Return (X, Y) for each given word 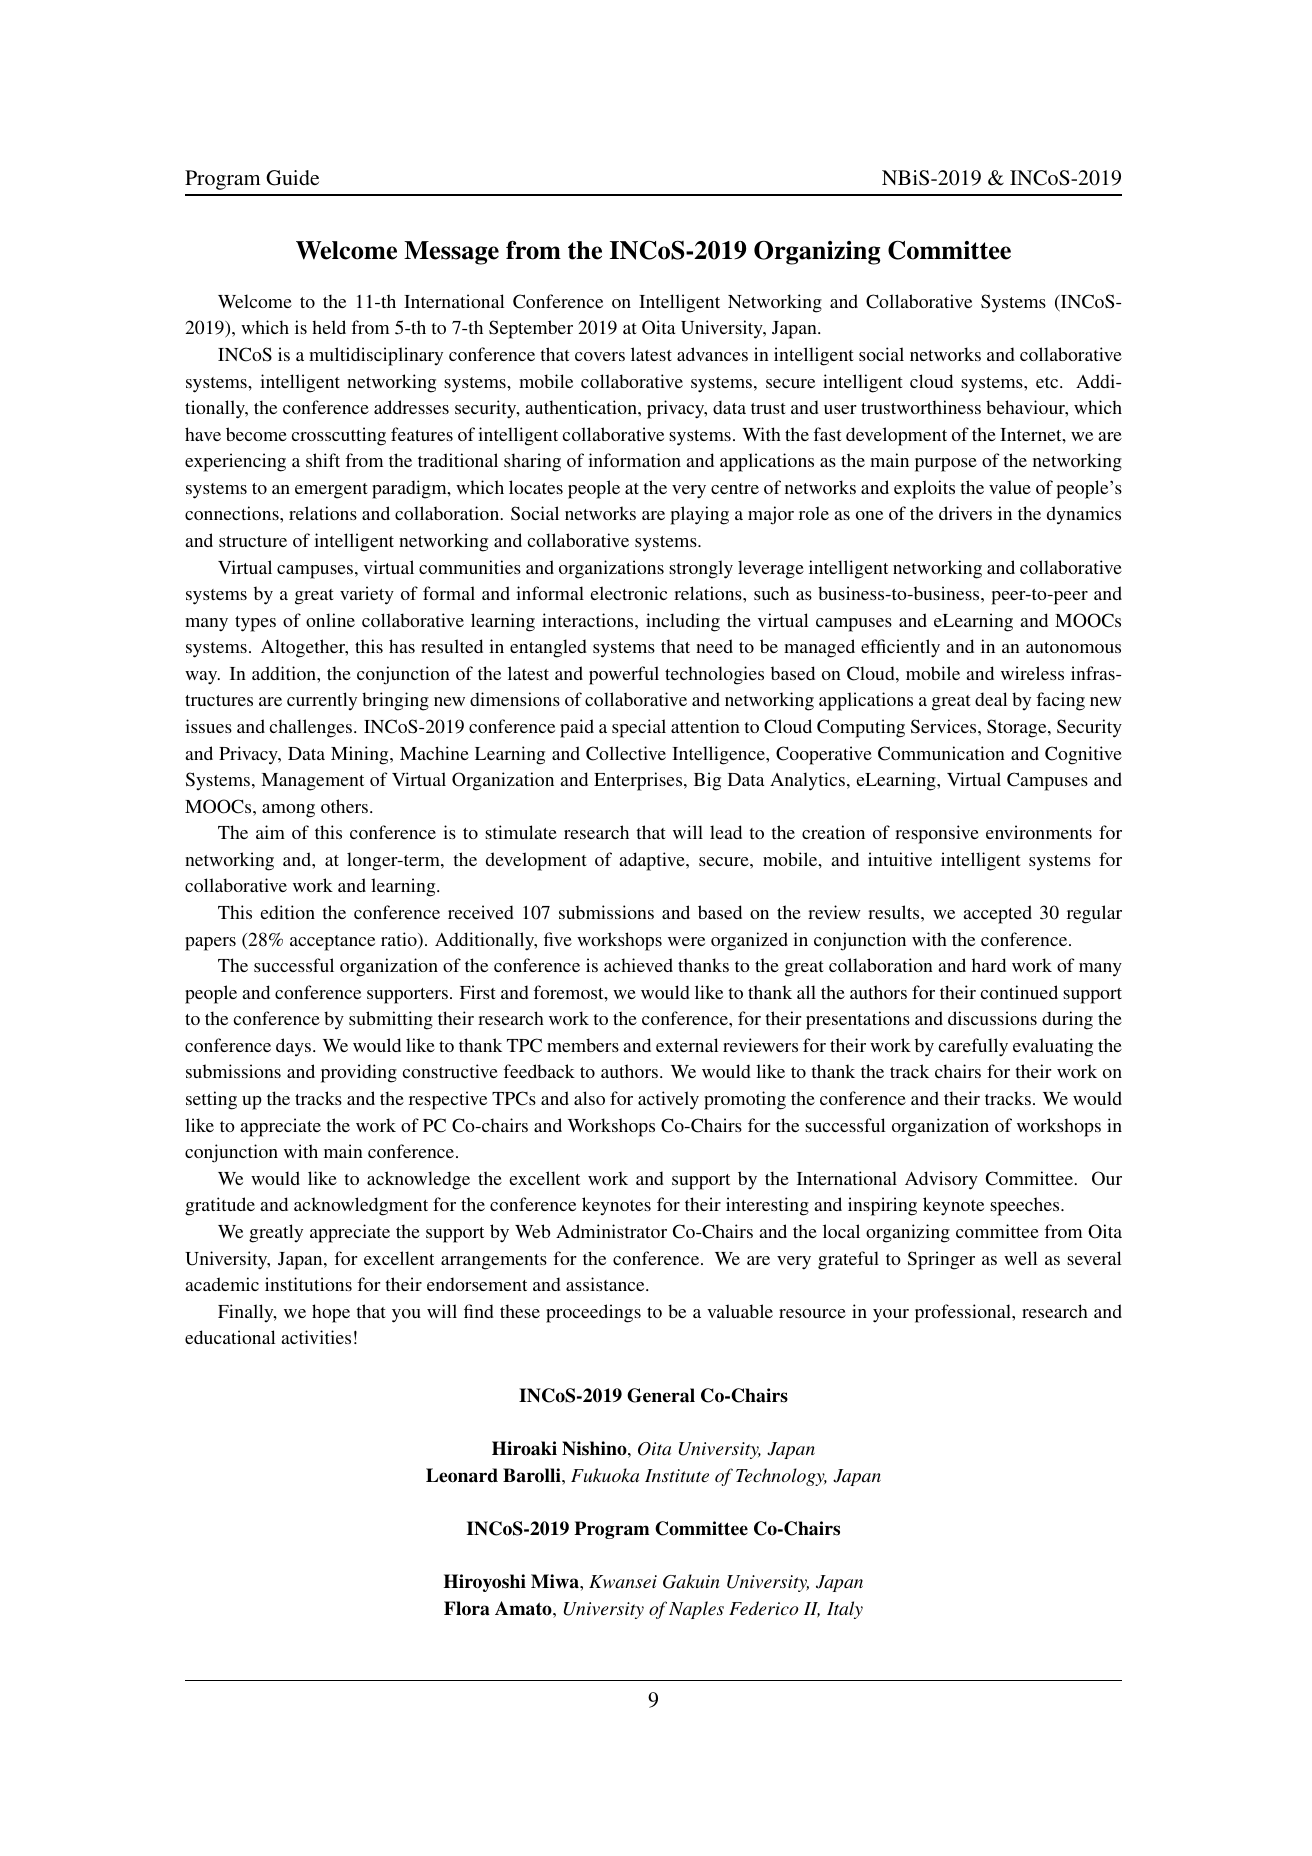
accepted (997, 914)
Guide (292, 178)
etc (1048, 382)
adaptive (653, 861)
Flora (467, 1608)
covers (600, 356)
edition (287, 912)
